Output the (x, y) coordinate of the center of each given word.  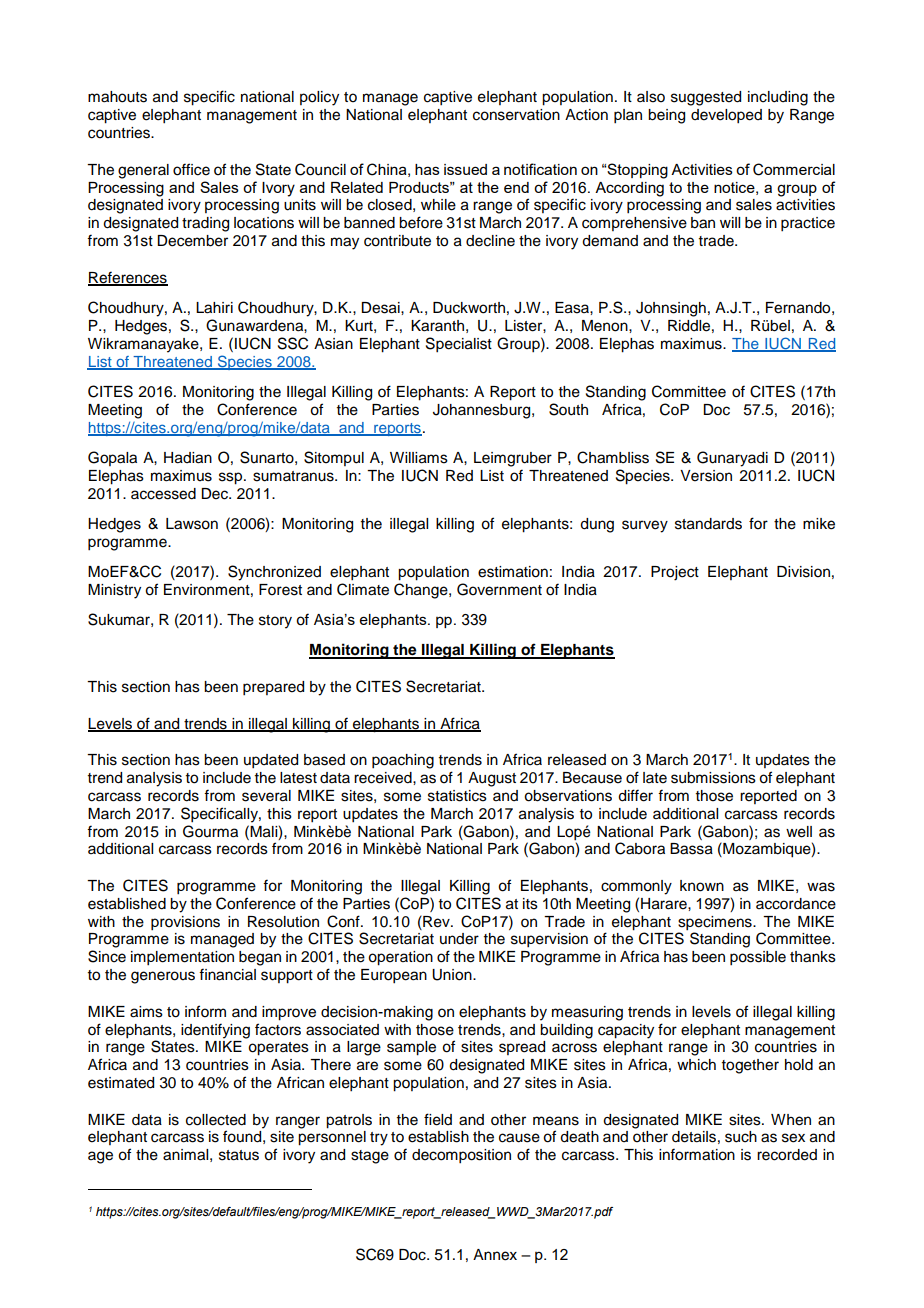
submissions (713, 778)
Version (706, 476)
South (568, 409)
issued (465, 169)
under (459, 939)
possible (758, 958)
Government (499, 589)
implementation (182, 958)
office (191, 169)
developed (726, 116)
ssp (232, 478)
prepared (273, 688)
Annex (495, 1255)
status (239, 1155)
